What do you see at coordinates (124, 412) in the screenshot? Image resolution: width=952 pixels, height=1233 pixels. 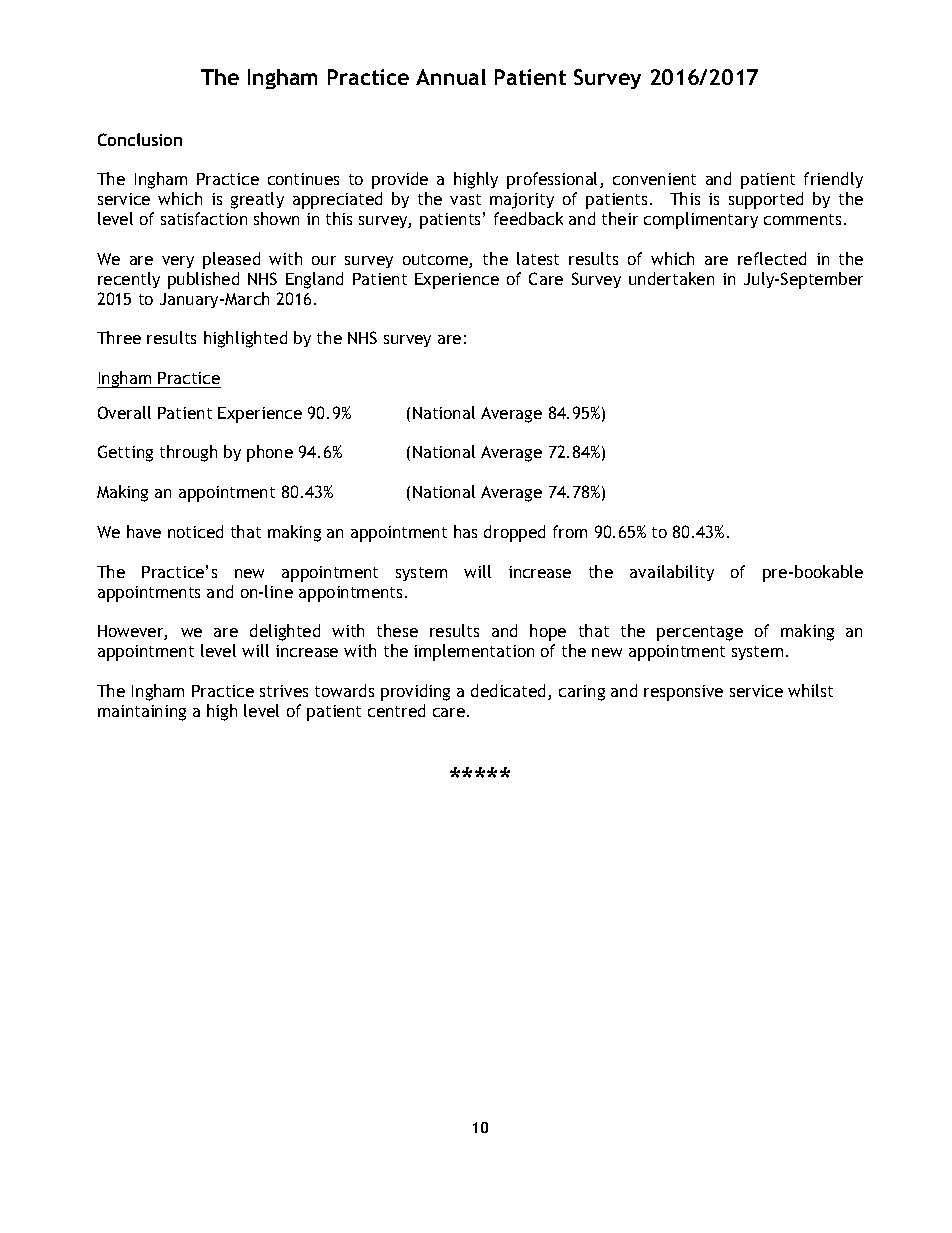 I see `Overall` at bounding box center [124, 412].
